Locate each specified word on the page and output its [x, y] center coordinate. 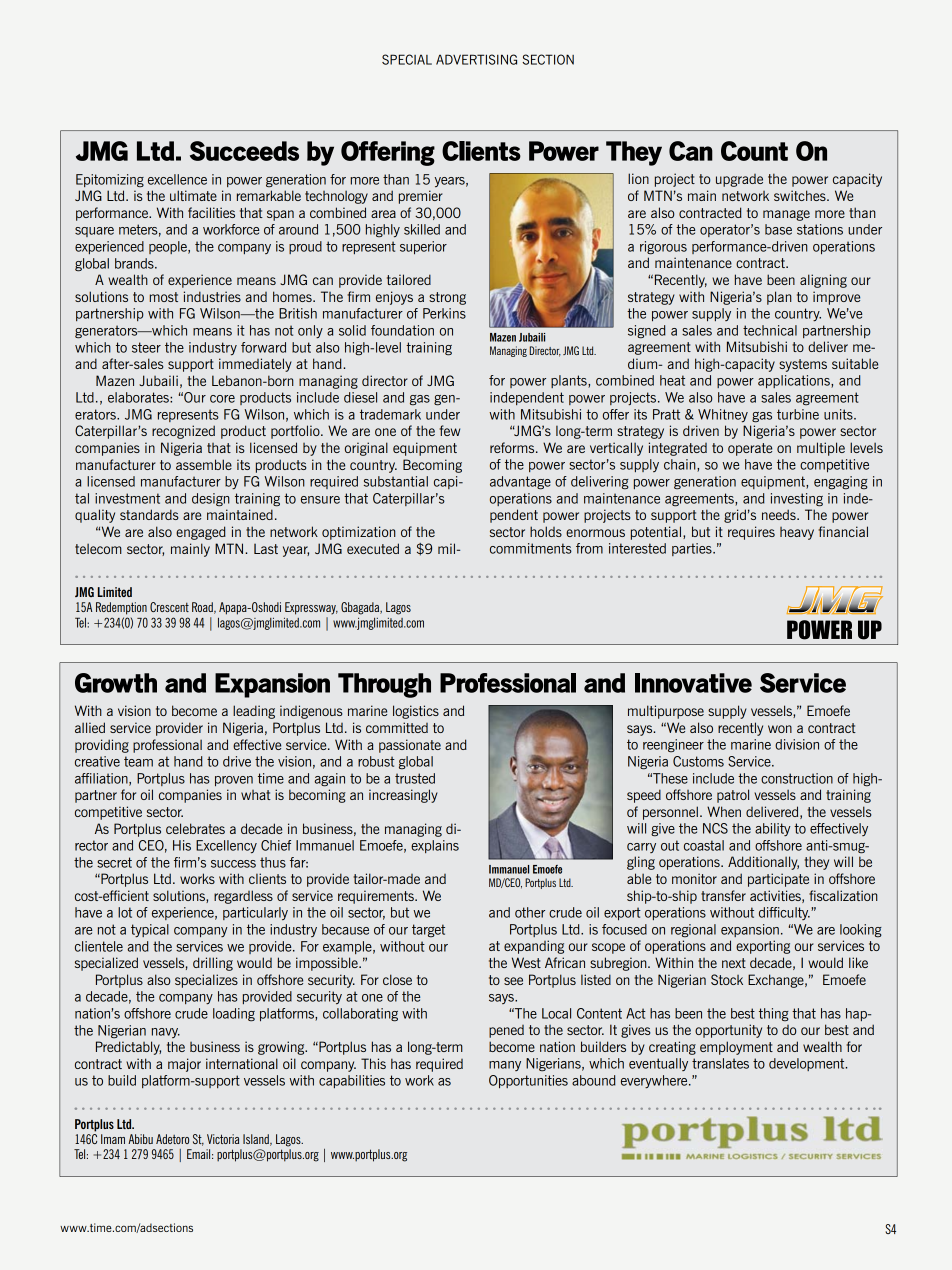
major [184, 1065]
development [808, 1064]
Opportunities [528, 1081]
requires [751, 533]
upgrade [739, 180]
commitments [531, 548]
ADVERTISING [476, 59]
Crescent [169, 607]
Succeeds [244, 151]
